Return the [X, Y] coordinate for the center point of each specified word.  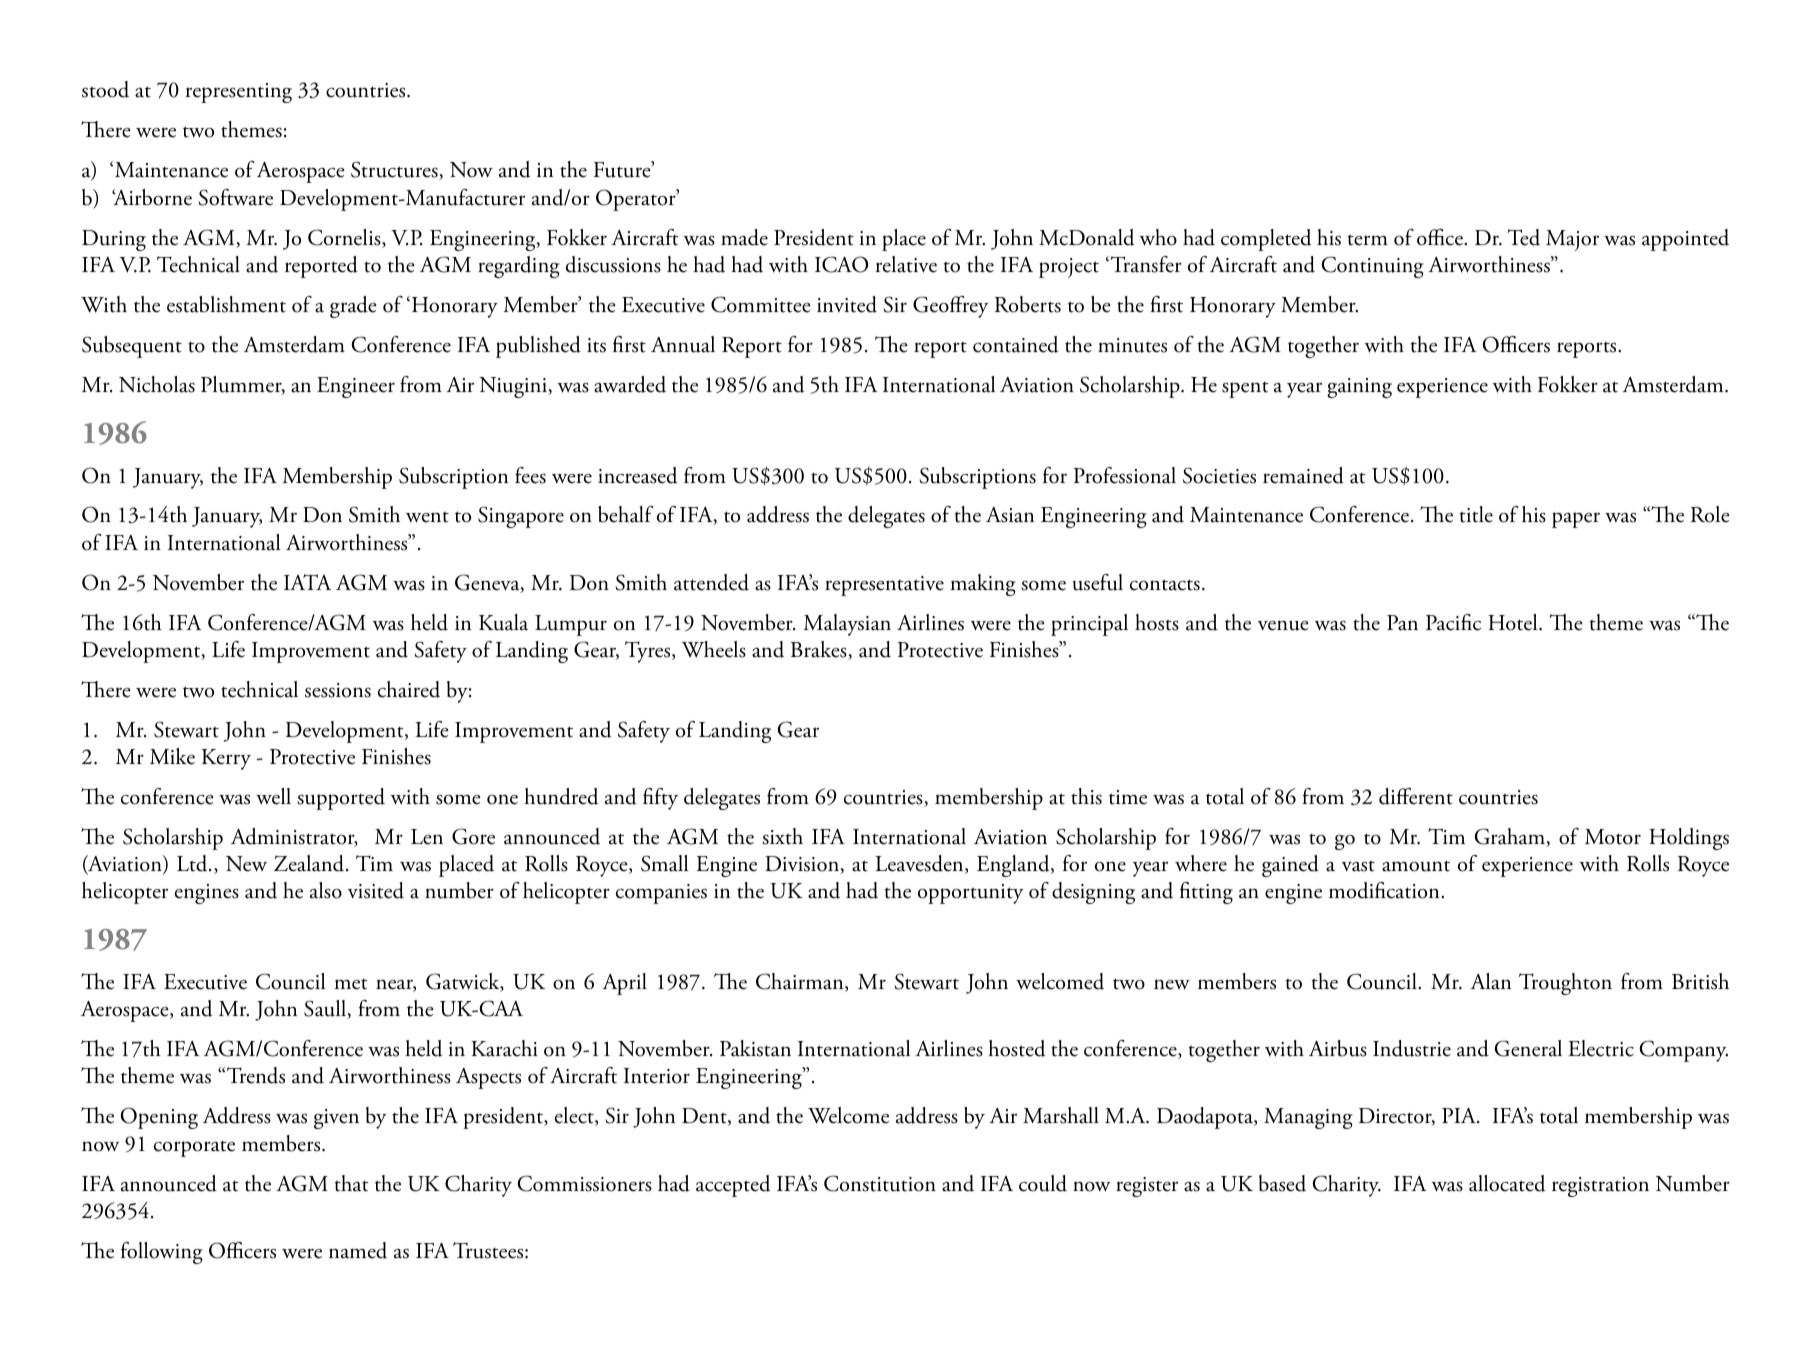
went [427, 517]
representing [239, 93]
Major [1572, 240]
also [326, 890]
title [1476, 514]
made [744, 237]
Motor [1613, 837]
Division [803, 865]
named [358, 1250]
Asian [1010, 515]
